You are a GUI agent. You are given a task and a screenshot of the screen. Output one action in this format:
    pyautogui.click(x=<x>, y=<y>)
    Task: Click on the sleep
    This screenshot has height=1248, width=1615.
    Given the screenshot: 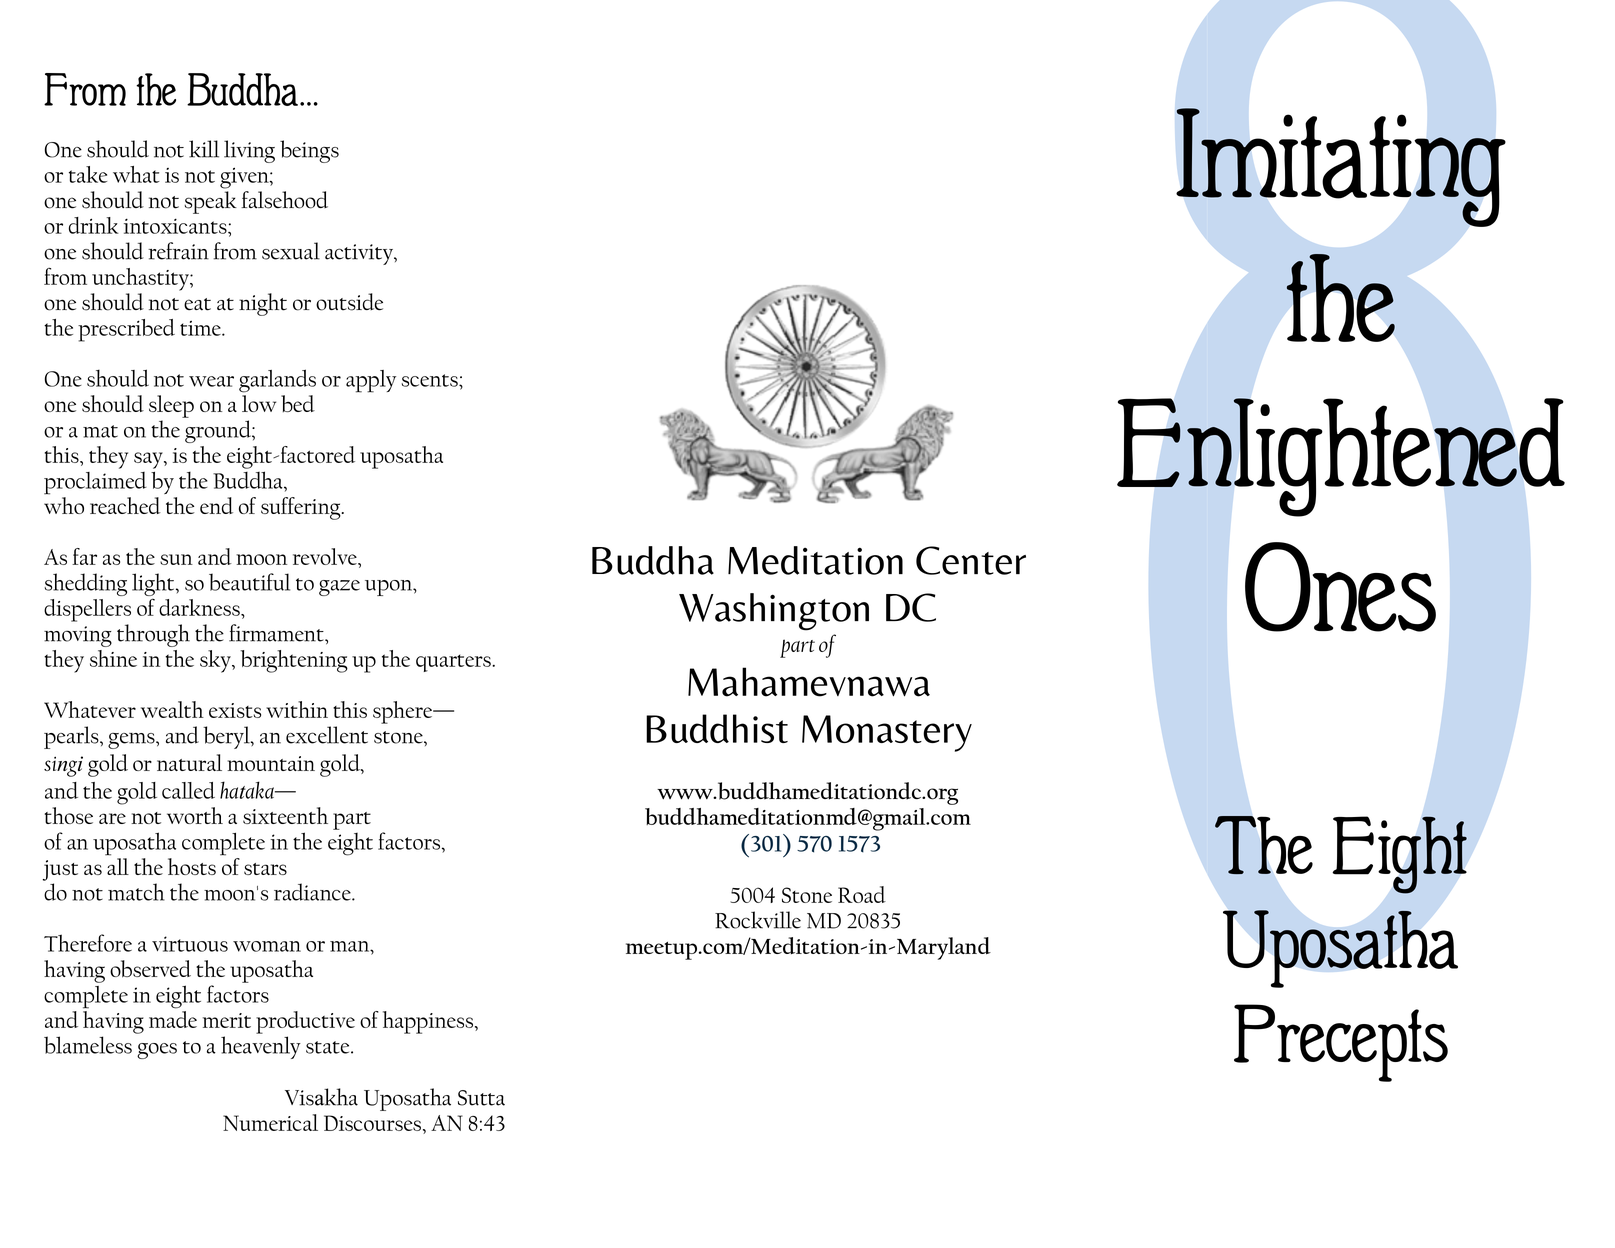 What is the action you would take?
    pyautogui.click(x=171, y=406)
